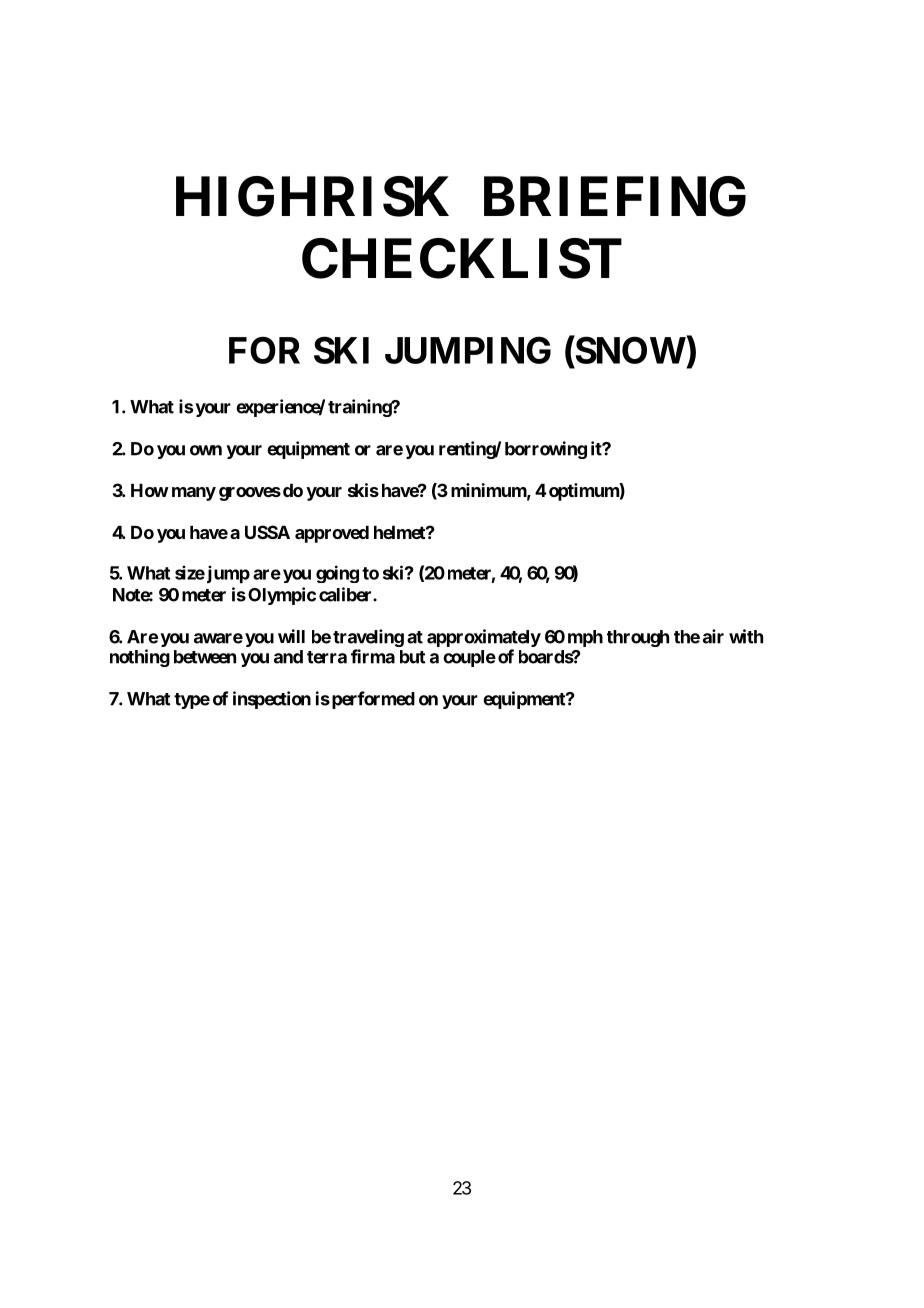 Image resolution: width=924 pixels, height=1308 pixels. What do you see at coordinates (462, 258) in the screenshot?
I see `CHECKLIST` at bounding box center [462, 258].
